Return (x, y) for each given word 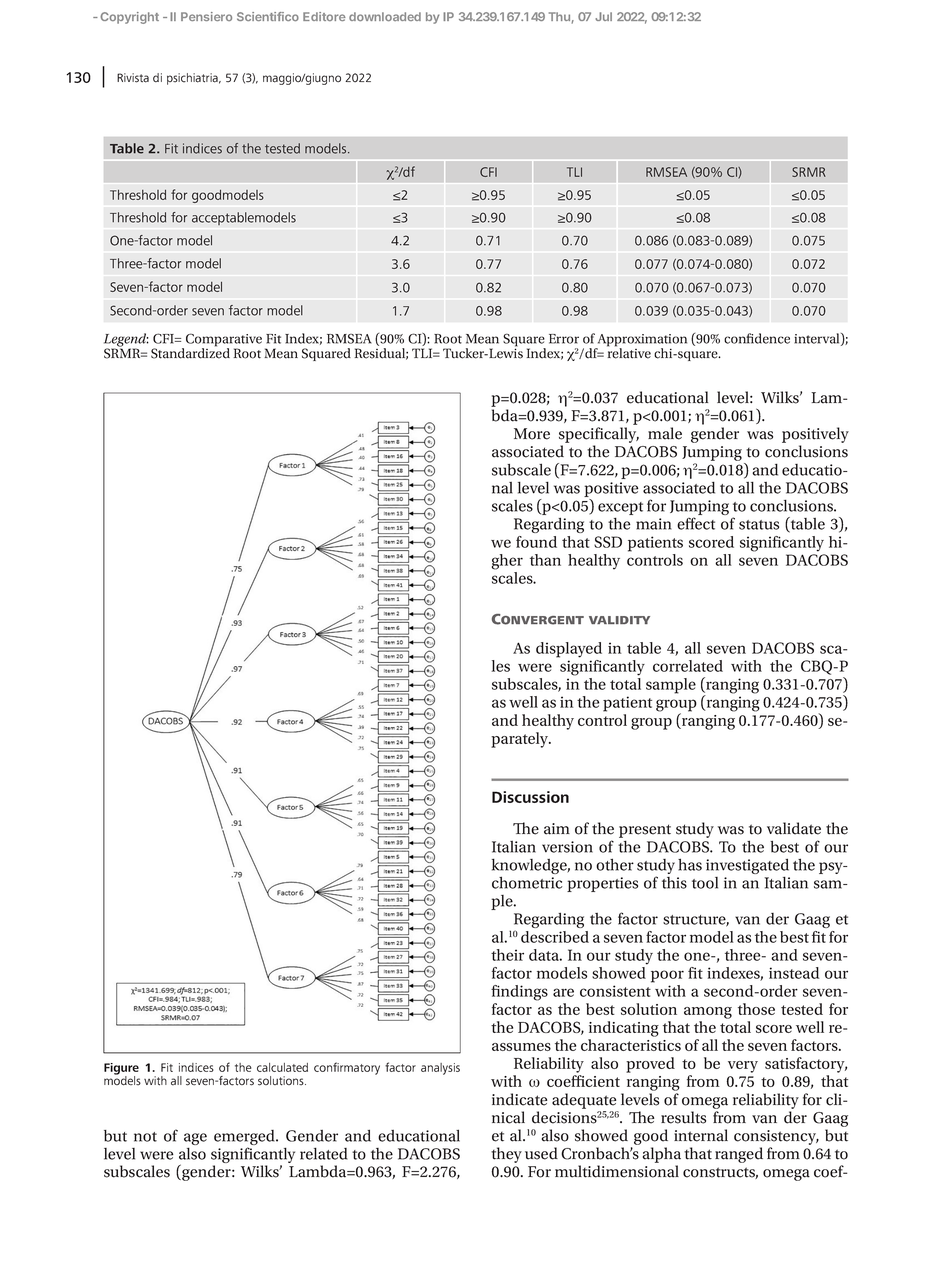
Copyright (129, 18)
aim (557, 829)
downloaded (385, 16)
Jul (603, 16)
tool (705, 883)
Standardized (190, 352)
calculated (282, 1067)
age (195, 1139)
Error (564, 339)
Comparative (224, 341)
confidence (757, 338)
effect (696, 523)
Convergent (538, 619)
